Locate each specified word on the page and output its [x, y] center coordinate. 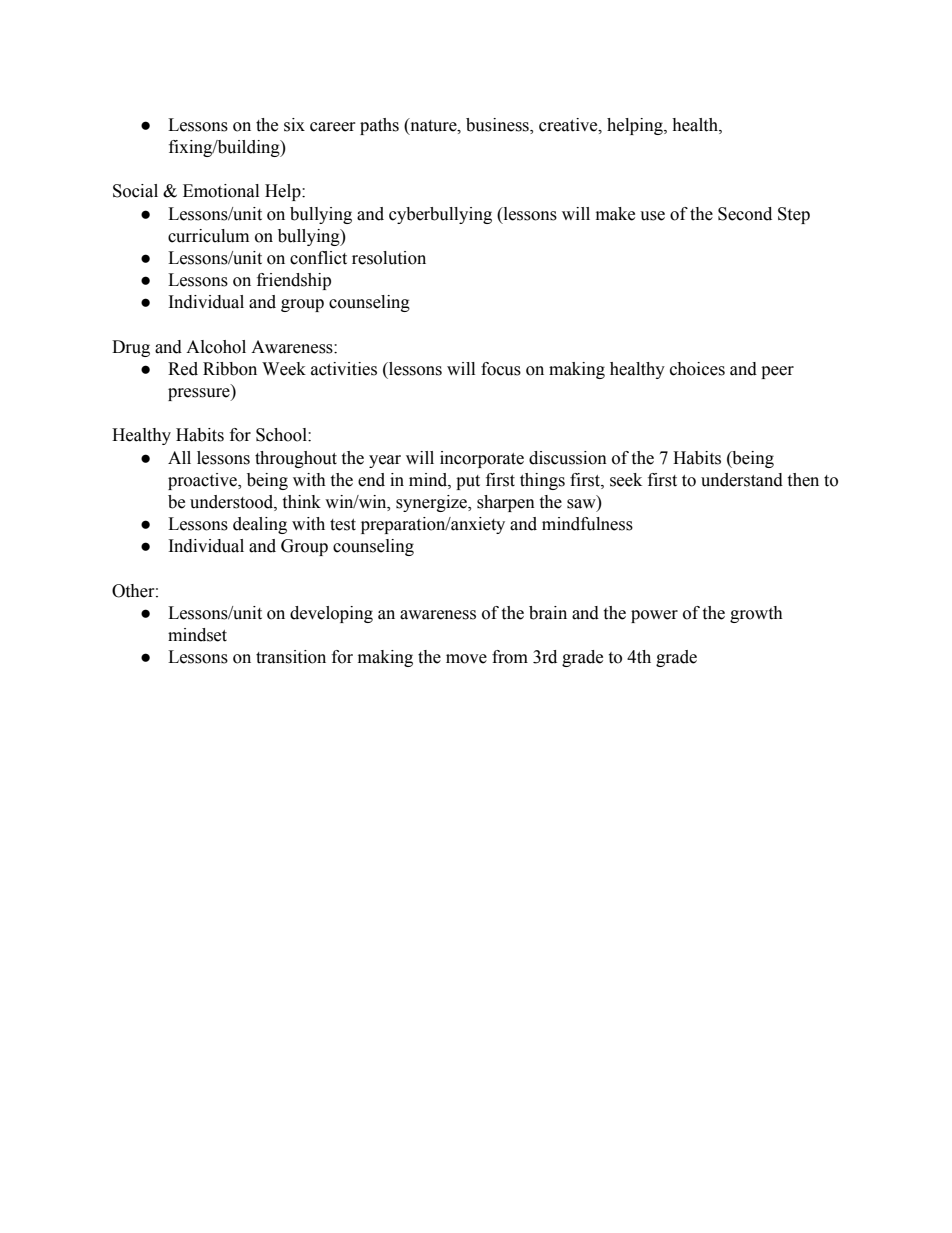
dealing [260, 525]
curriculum [208, 236]
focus [501, 369]
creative [569, 125]
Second [745, 214]
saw [582, 505]
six [294, 125]
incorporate [482, 459]
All [179, 457]
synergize [432, 503]
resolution [389, 258]
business [498, 125]
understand [742, 480]
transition [291, 657]
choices [697, 369]
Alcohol [216, 347]
